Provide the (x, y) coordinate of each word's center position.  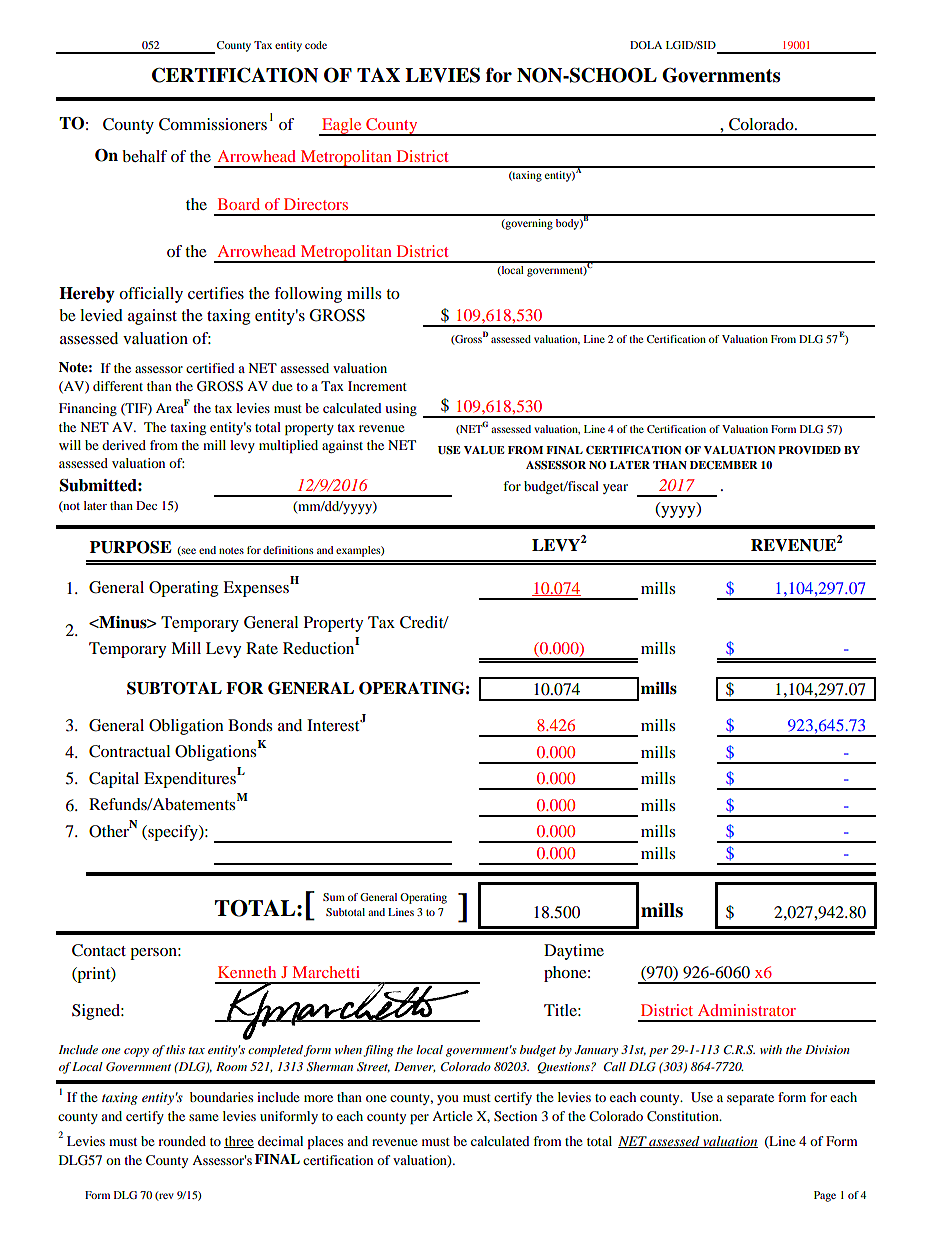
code (316, 45)
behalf (144, 156)
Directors (316, 204)
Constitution (684, 1116)
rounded (182, 1141)
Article (452, 1116)
